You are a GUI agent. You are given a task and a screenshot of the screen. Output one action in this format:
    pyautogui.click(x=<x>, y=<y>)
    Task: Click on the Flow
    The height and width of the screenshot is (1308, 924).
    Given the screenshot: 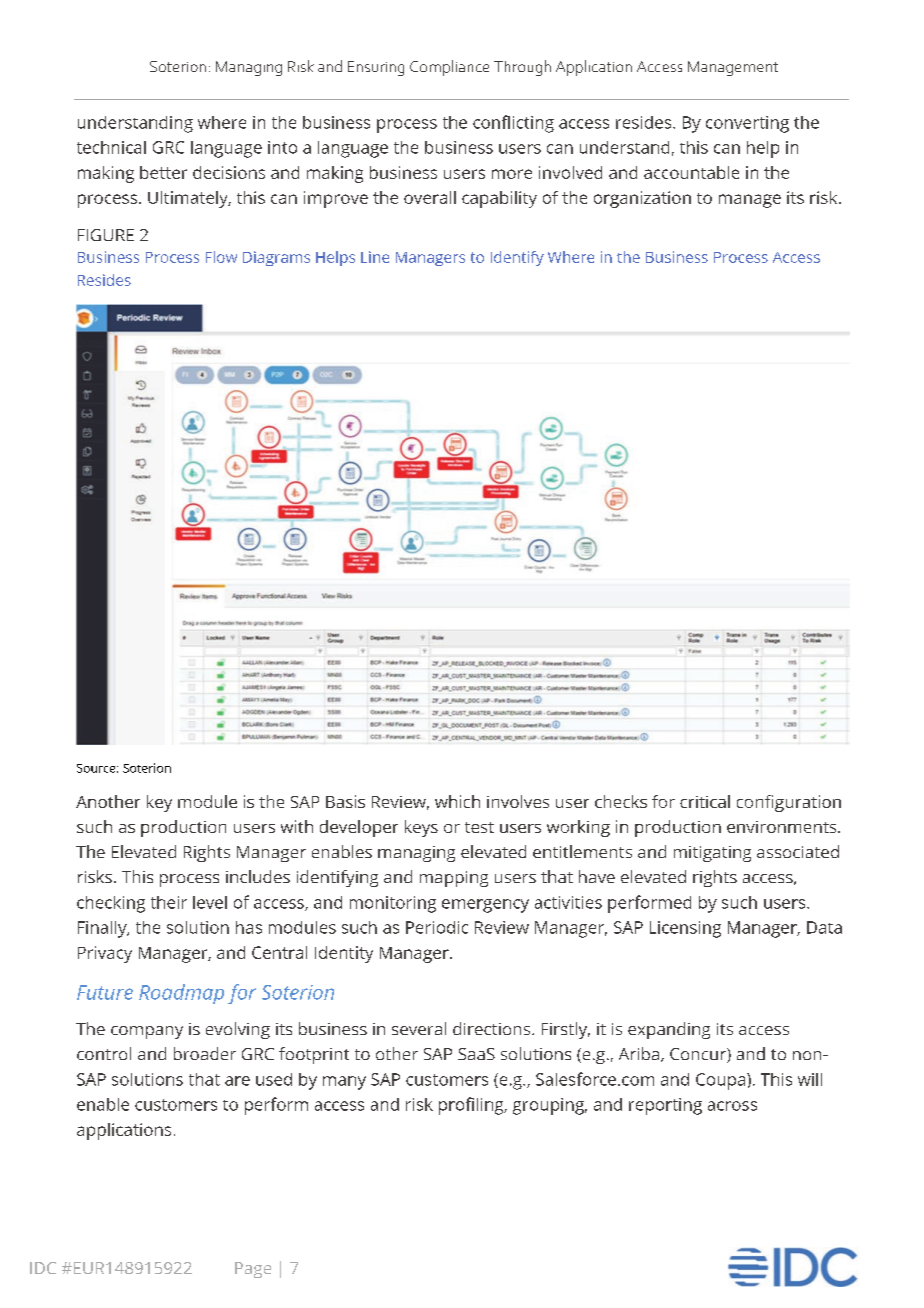 What is the action you would take?
    pyautogui.click(x=221, y=257)
